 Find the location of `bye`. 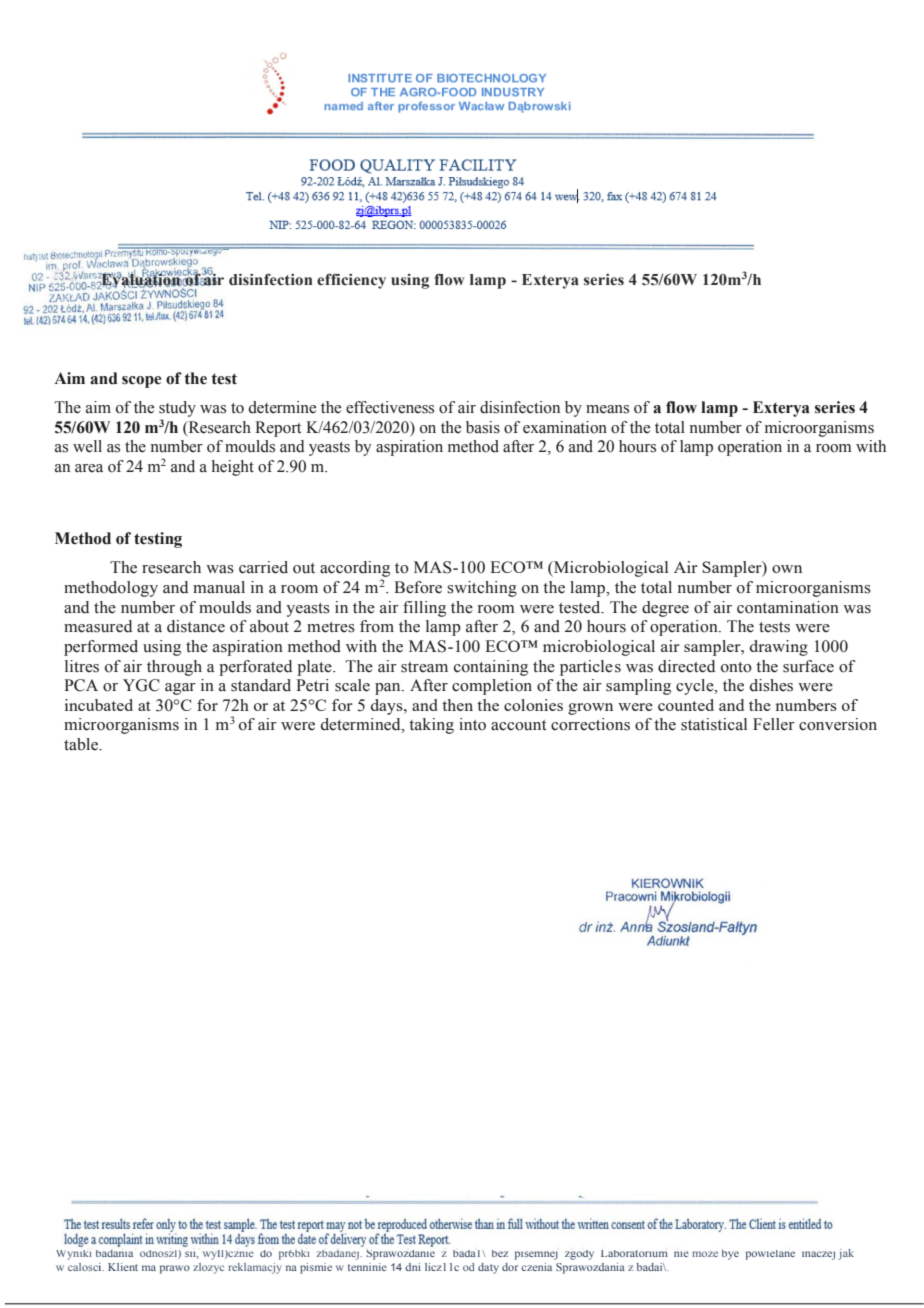

bye is located at coordinates (730, 1255).
